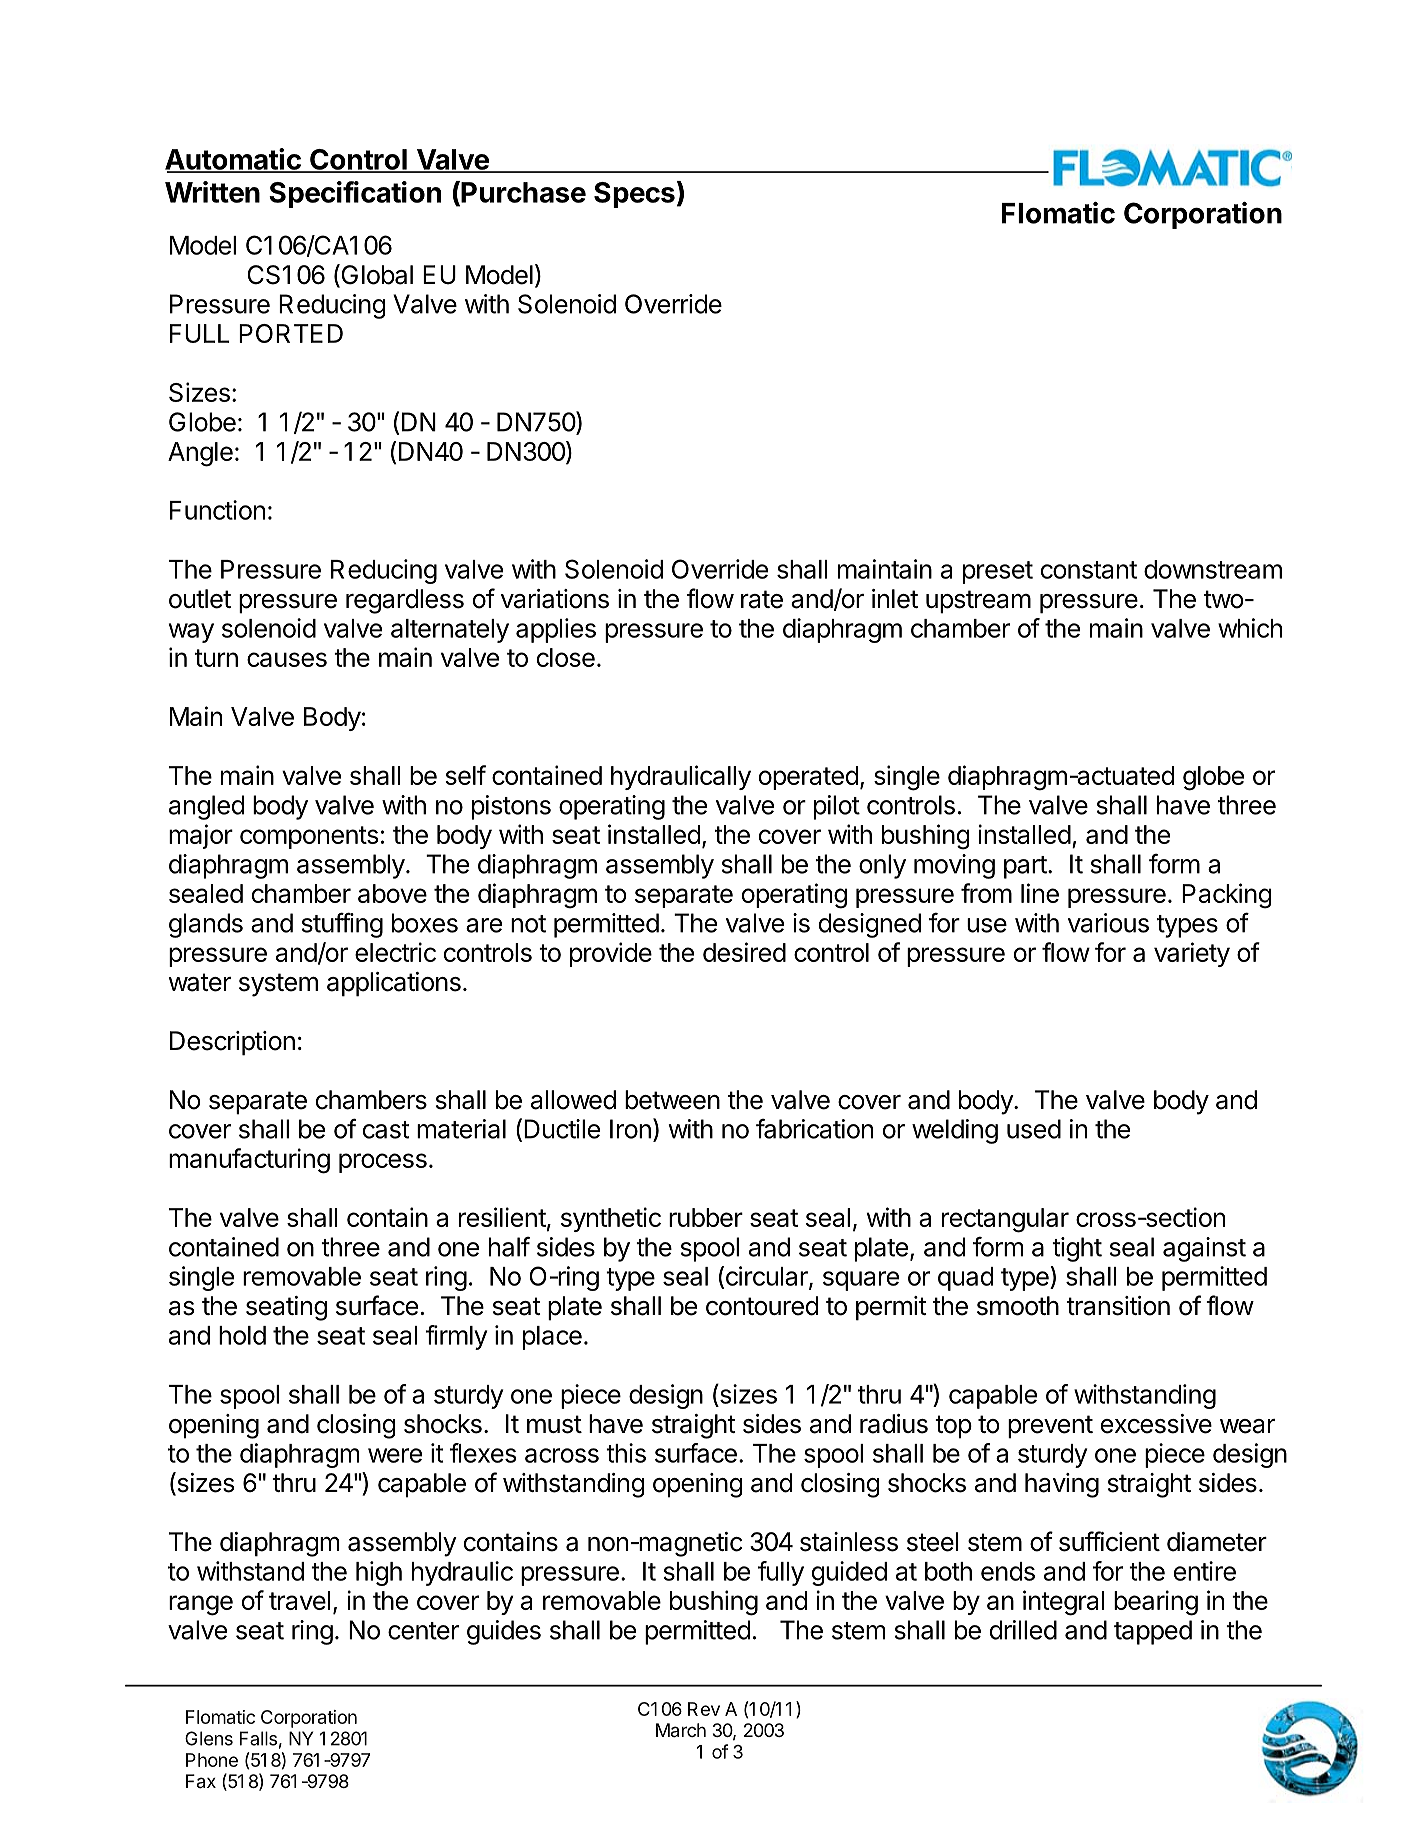  Describe the element at coordinates (762, 1306) in the page. I see `contoured` at that location.
